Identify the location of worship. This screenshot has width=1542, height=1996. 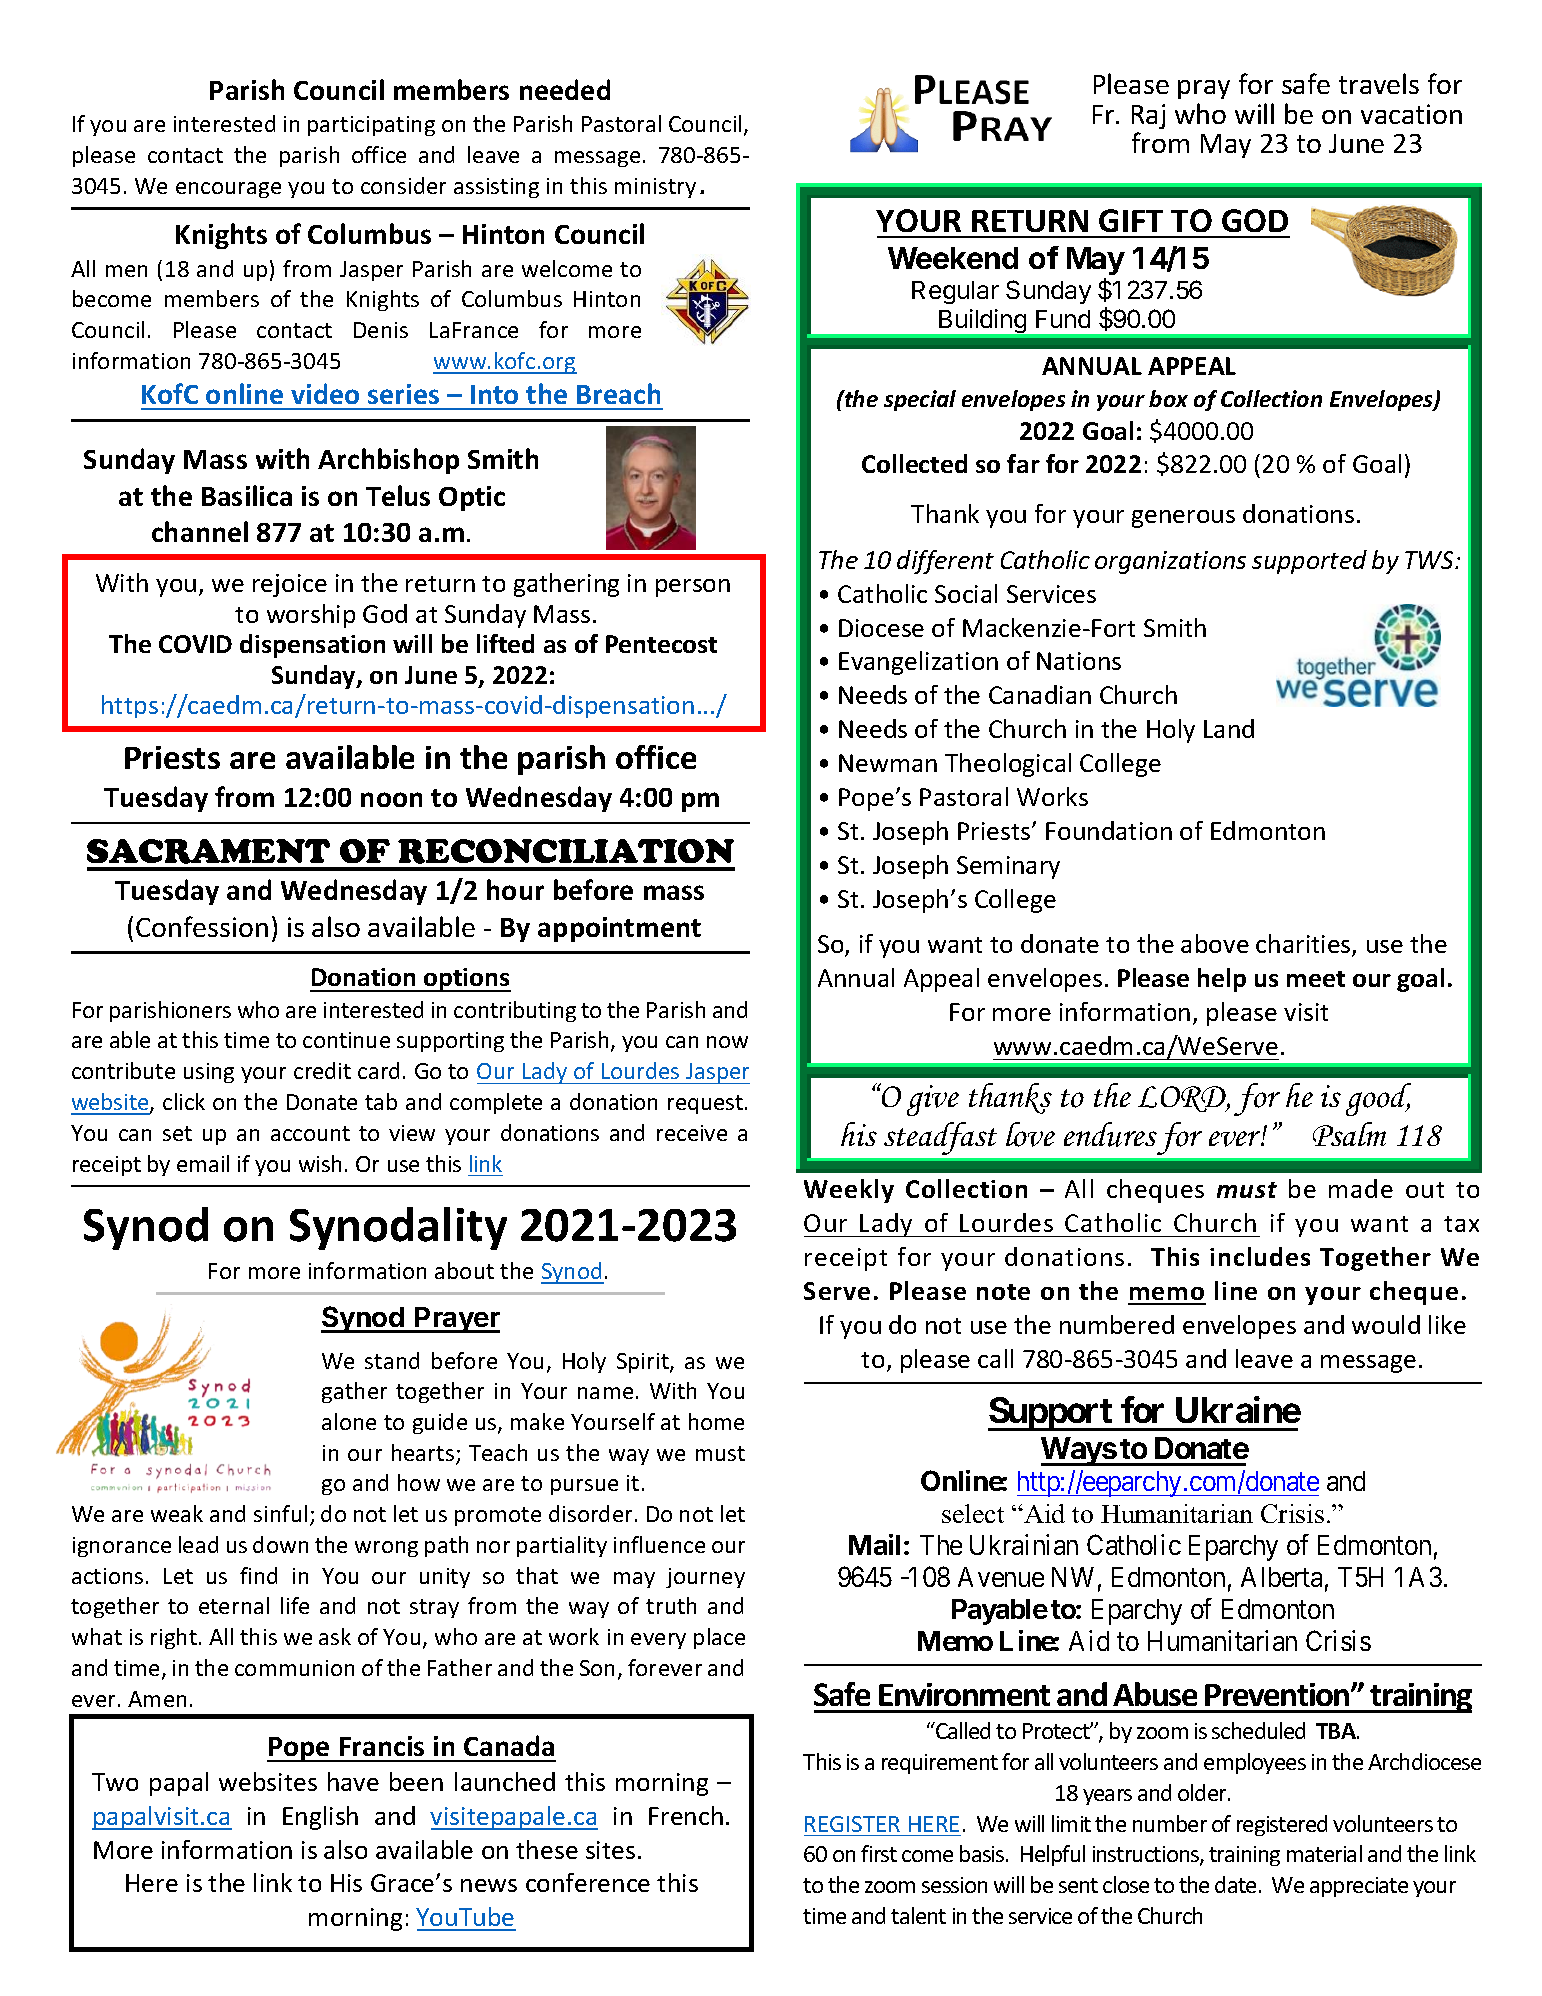
(311, 616).
